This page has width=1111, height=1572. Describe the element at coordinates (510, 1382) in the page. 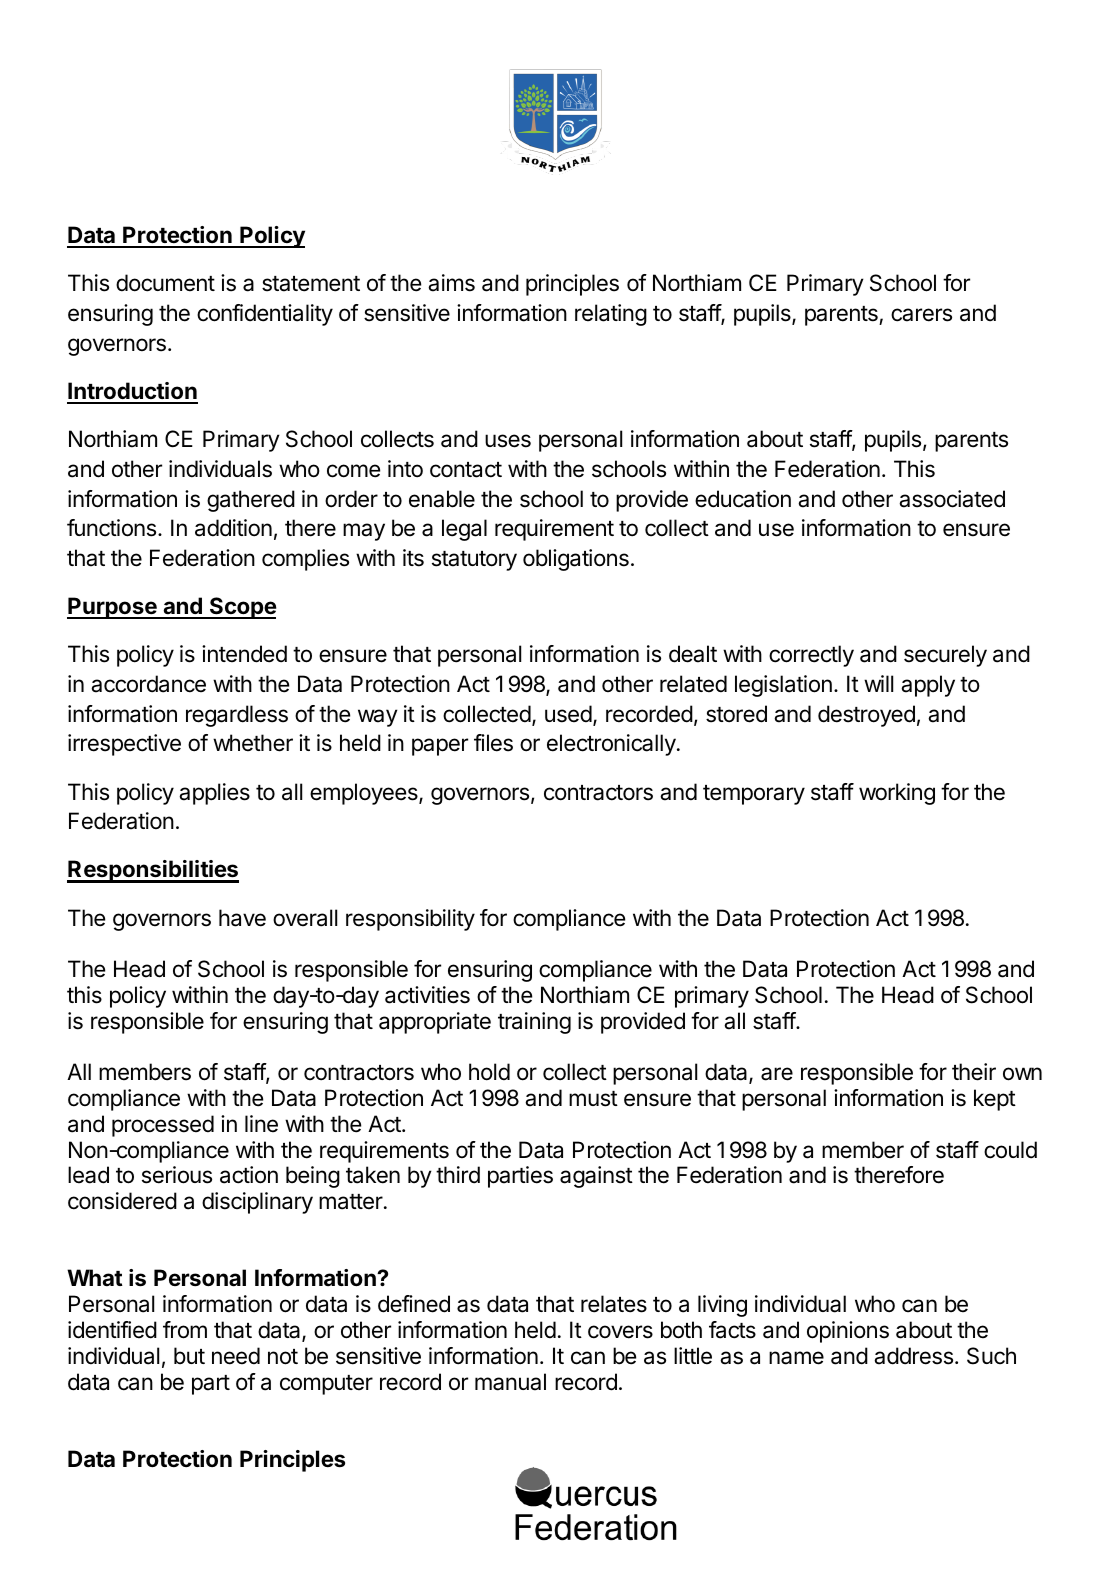

I see `manual` at that location.
